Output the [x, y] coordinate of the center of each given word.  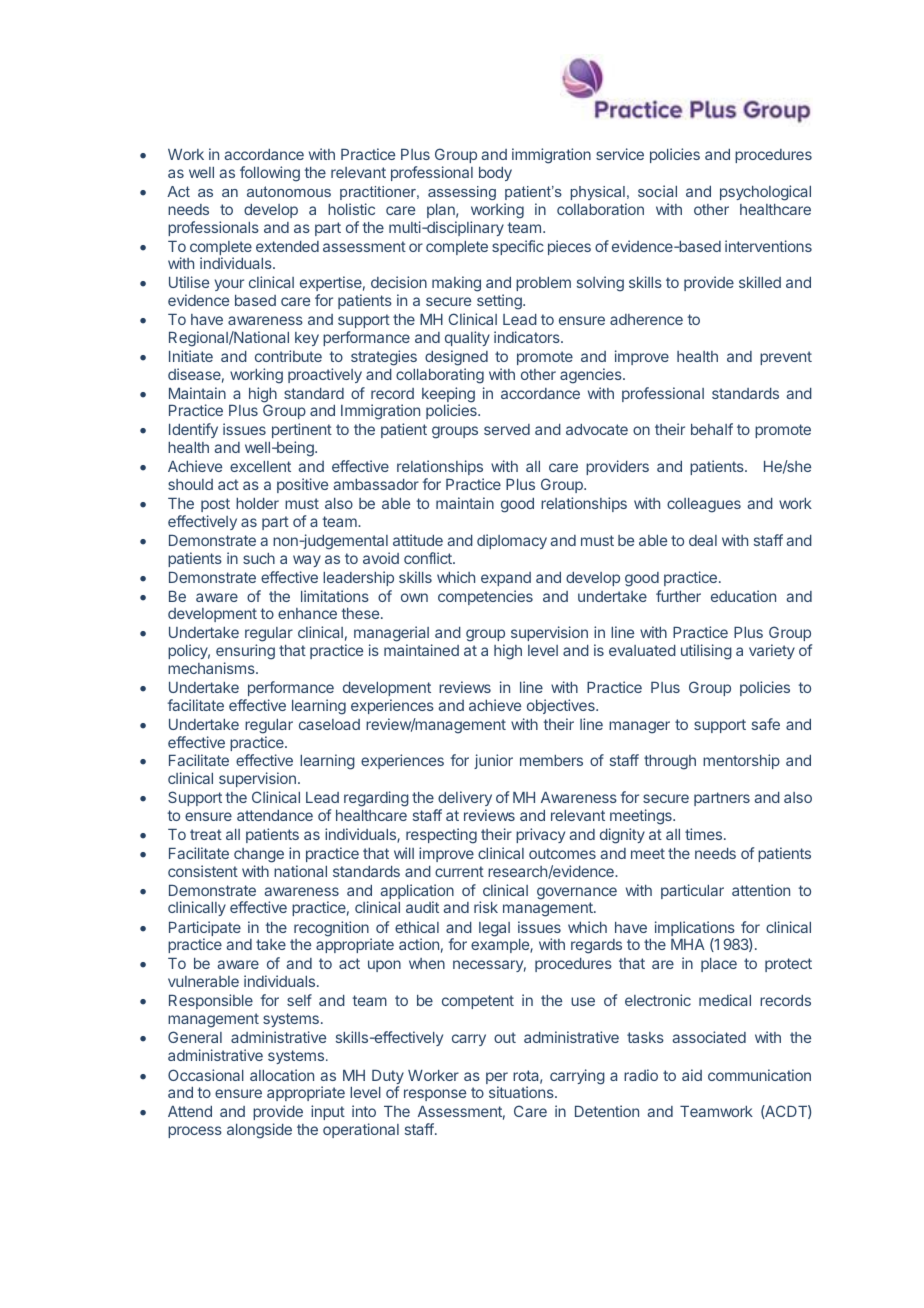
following [270, 174]
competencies [485, 597]
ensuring [245, 652]
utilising [706, 652]
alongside [259, 1131]
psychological [765, 193]
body [495, 174]
